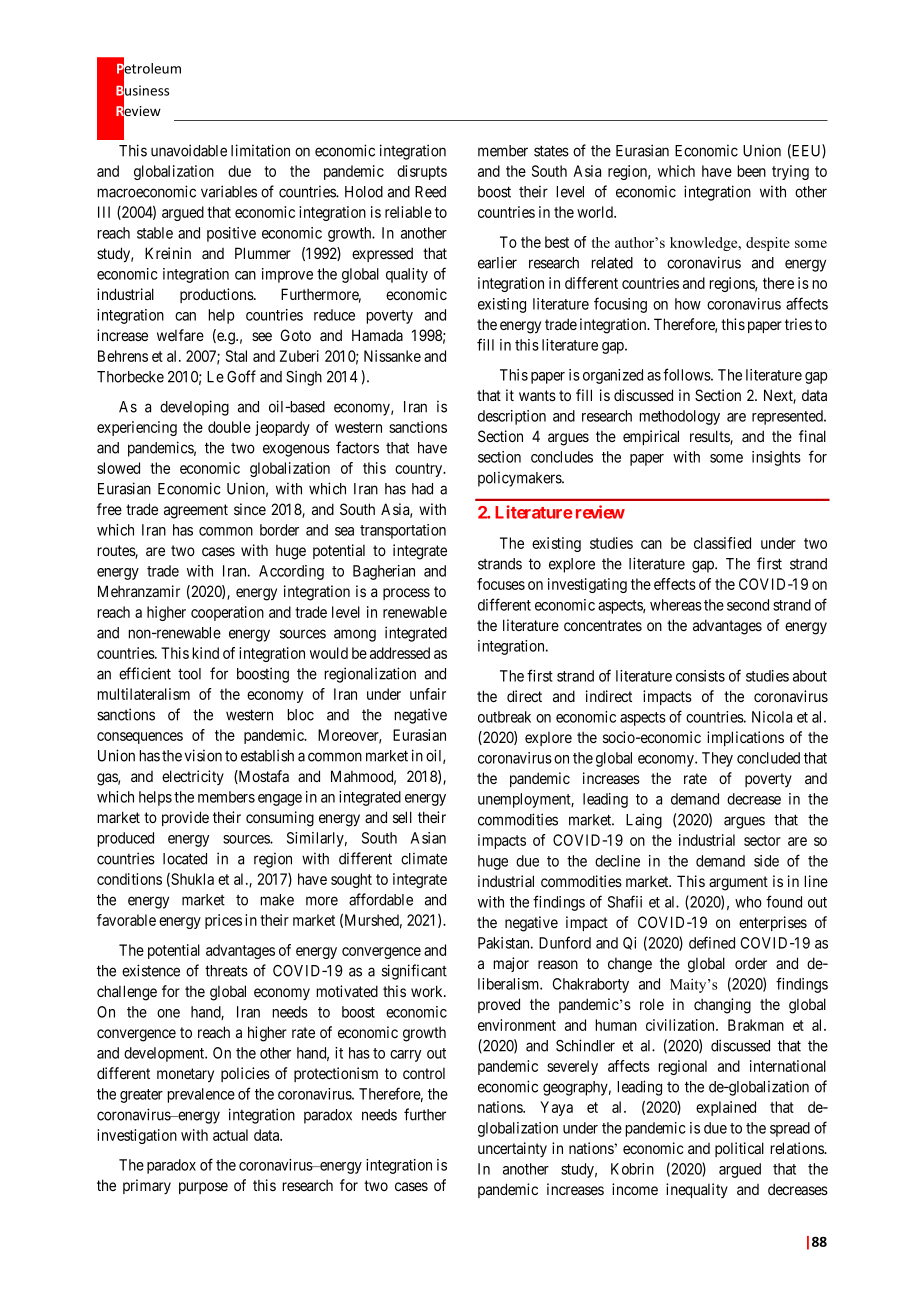  Describe the element at coordinates (700, 676) in the screenshot. I see `consists` at that location.
